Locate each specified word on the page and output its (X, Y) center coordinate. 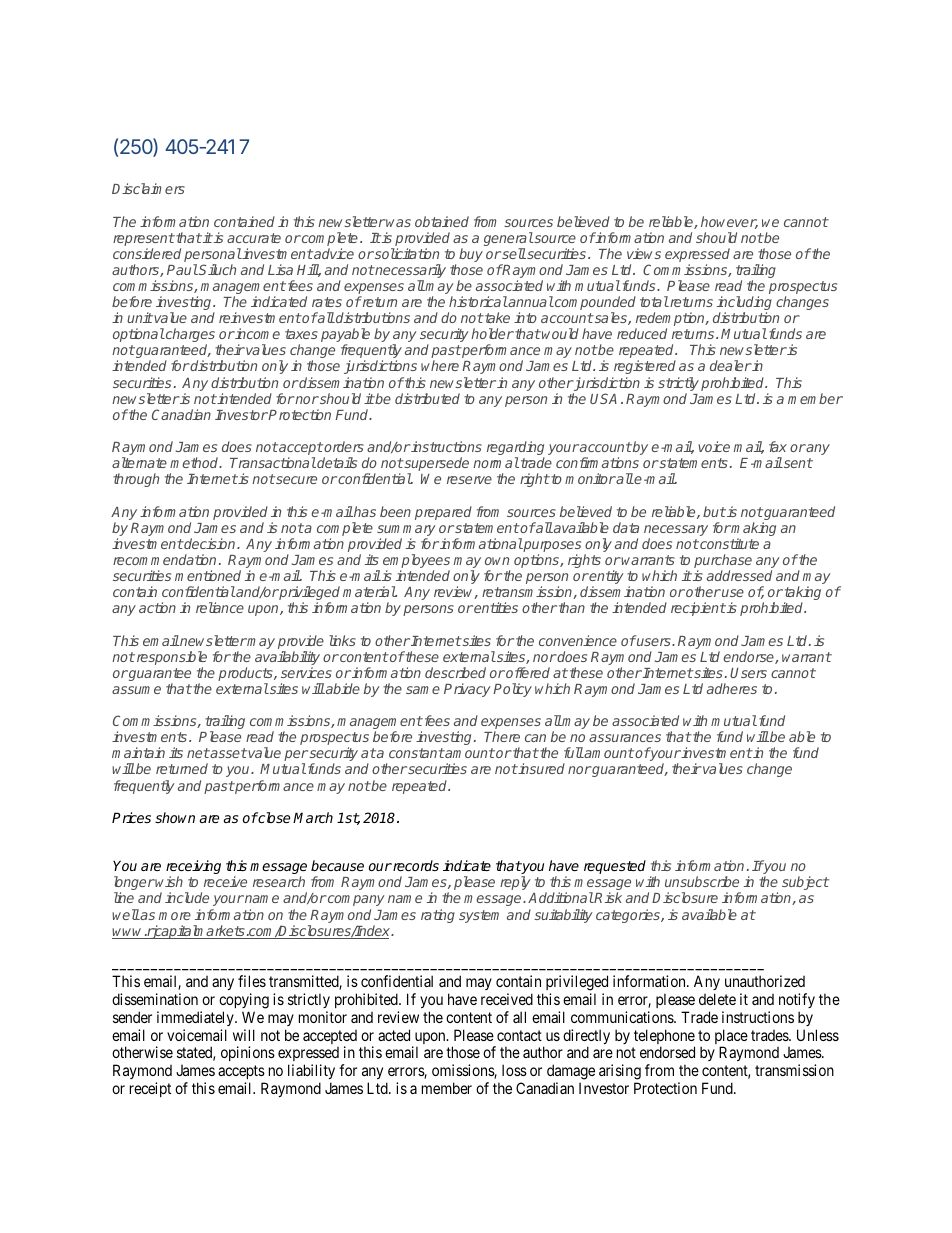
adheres (732, 688)
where (440, 365)
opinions (248, 1053)
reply (515, 883)
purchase (723, 562)
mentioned (208, 575)
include (187, 897)
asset (228, 753)
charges (189, 336)
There (502, 736)
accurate (254, 238)
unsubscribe (702, 881)
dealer (731, 365)
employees (416, 562)
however (729, 222)
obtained (442, 221)
